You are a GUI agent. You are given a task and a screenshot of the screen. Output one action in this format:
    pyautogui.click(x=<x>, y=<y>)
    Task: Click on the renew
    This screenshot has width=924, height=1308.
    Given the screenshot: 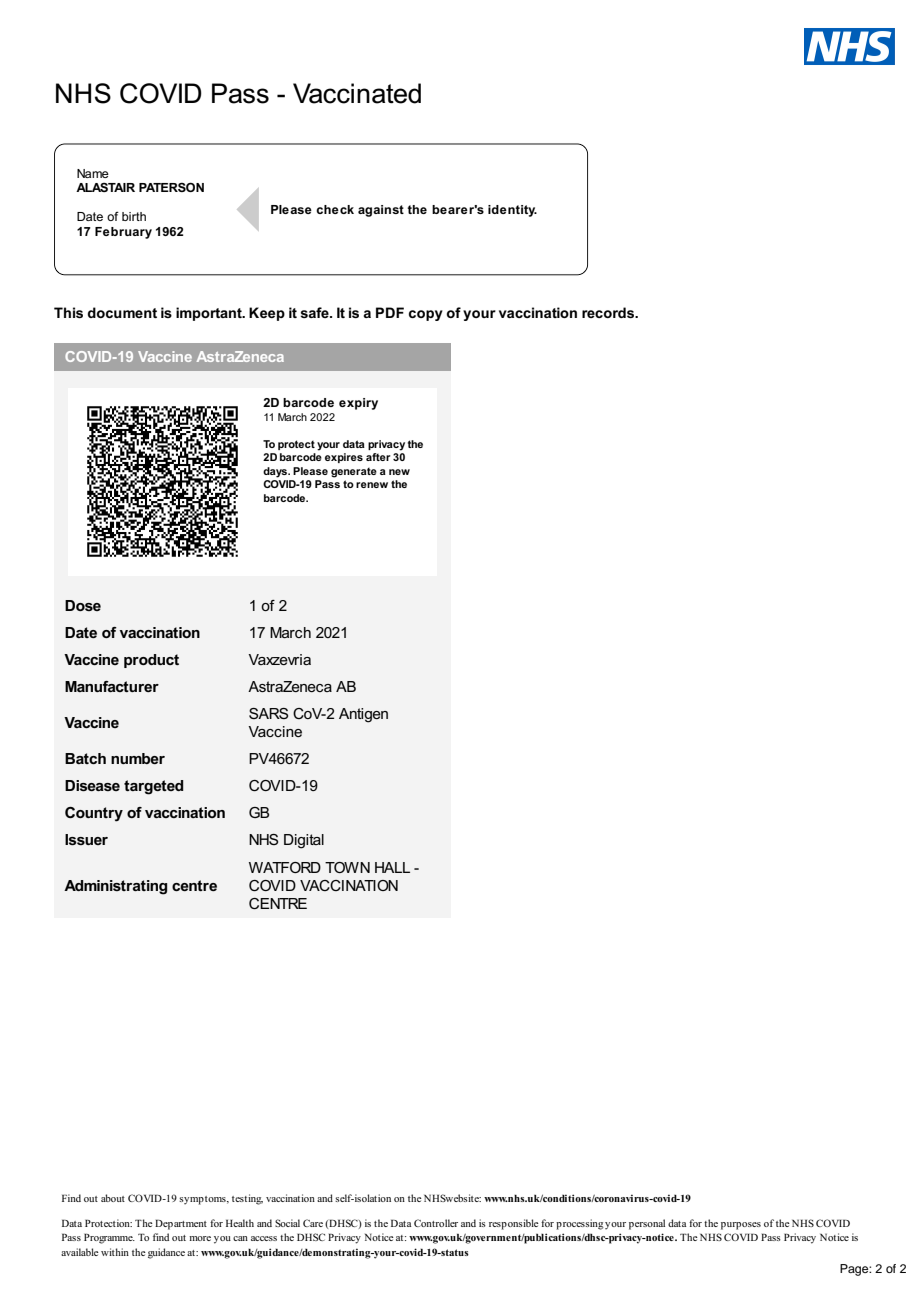 What is the action you would take?
    pyautogui.click(x=372, y=485)
